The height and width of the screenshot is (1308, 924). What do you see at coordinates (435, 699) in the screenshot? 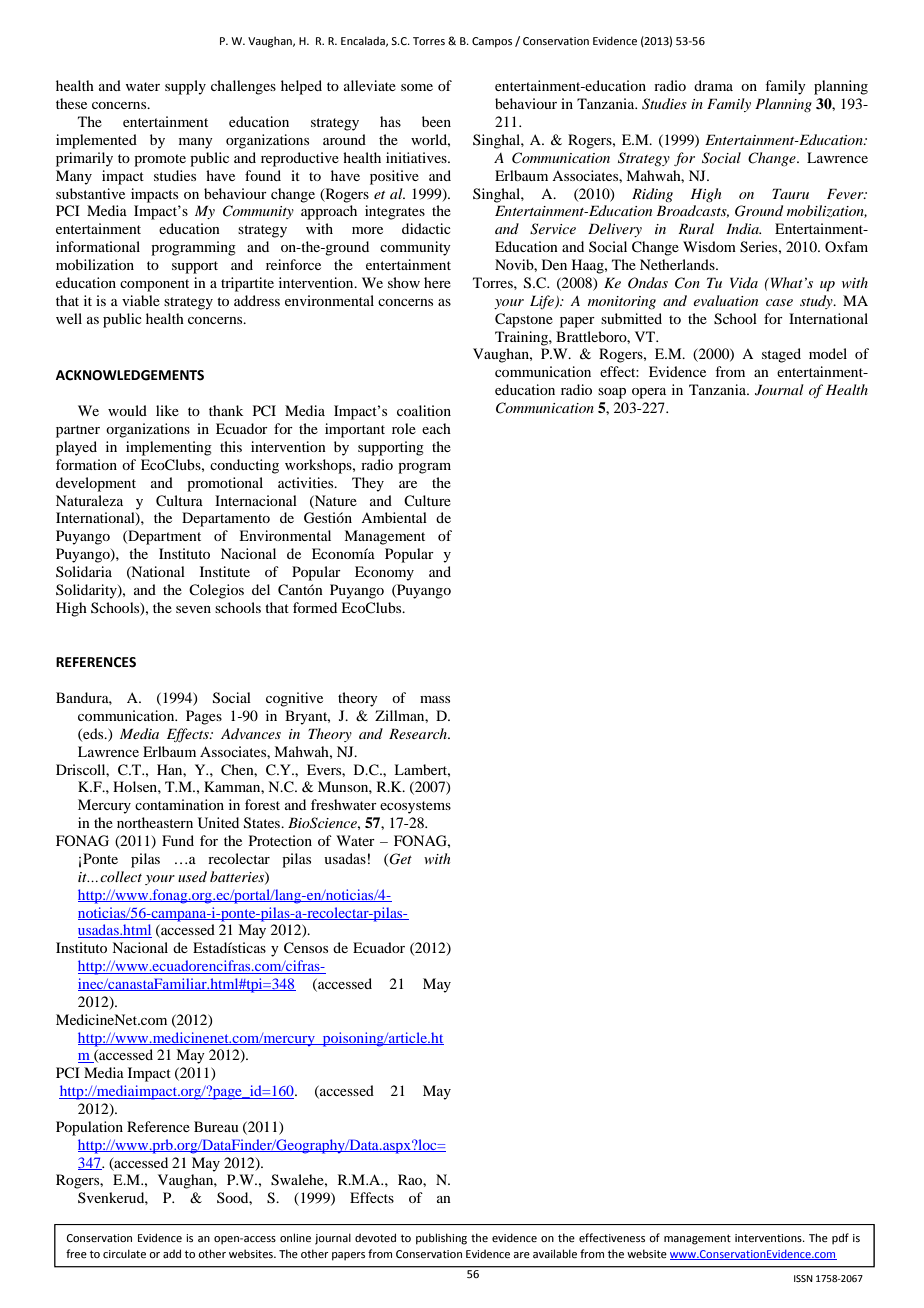
I see `mass` at bounding box center [435, 699].
